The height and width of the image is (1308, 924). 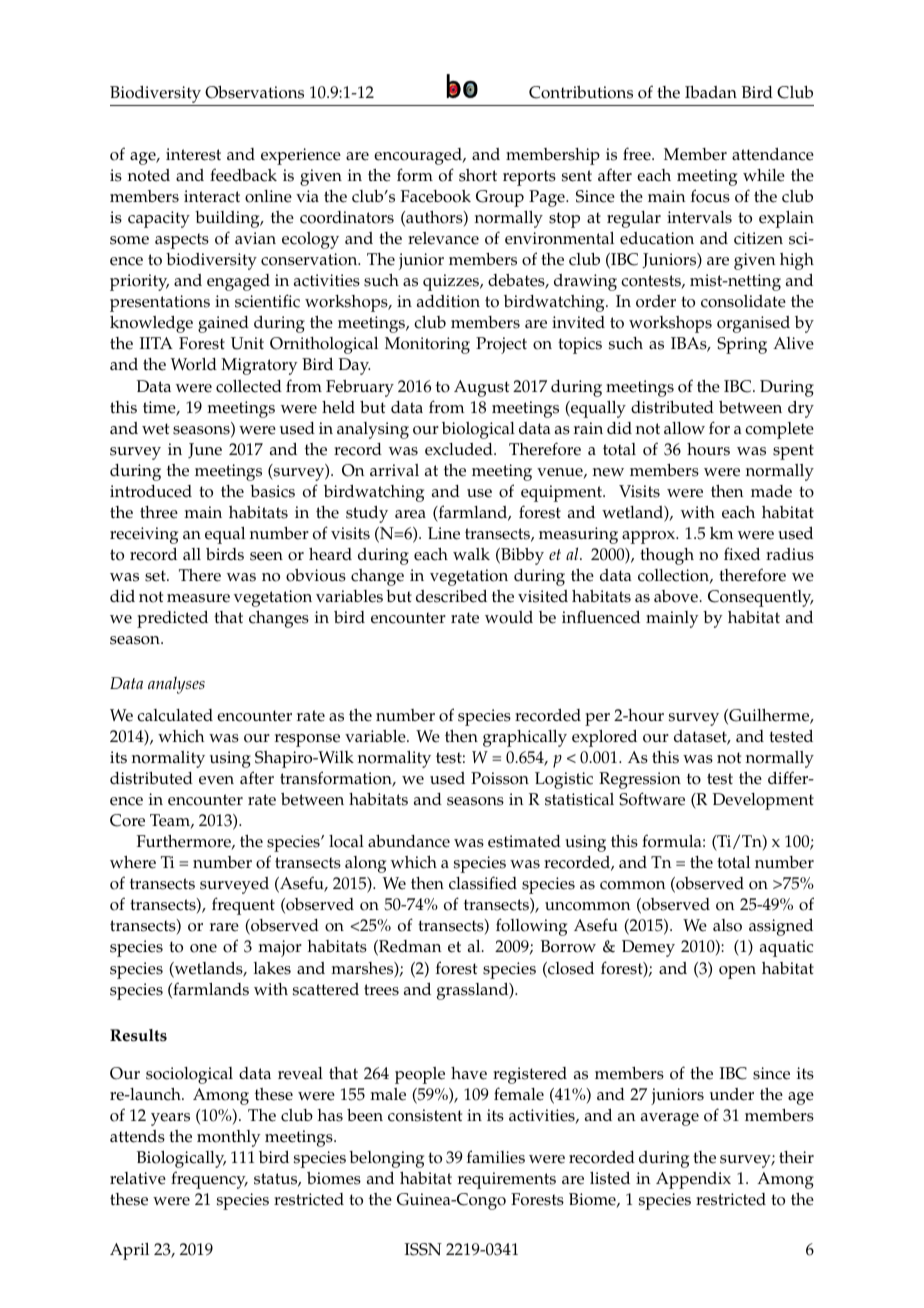 What do you see at coordinates (176, 685) in the image?
I see `analyses` at bounding box center [176, 685].
